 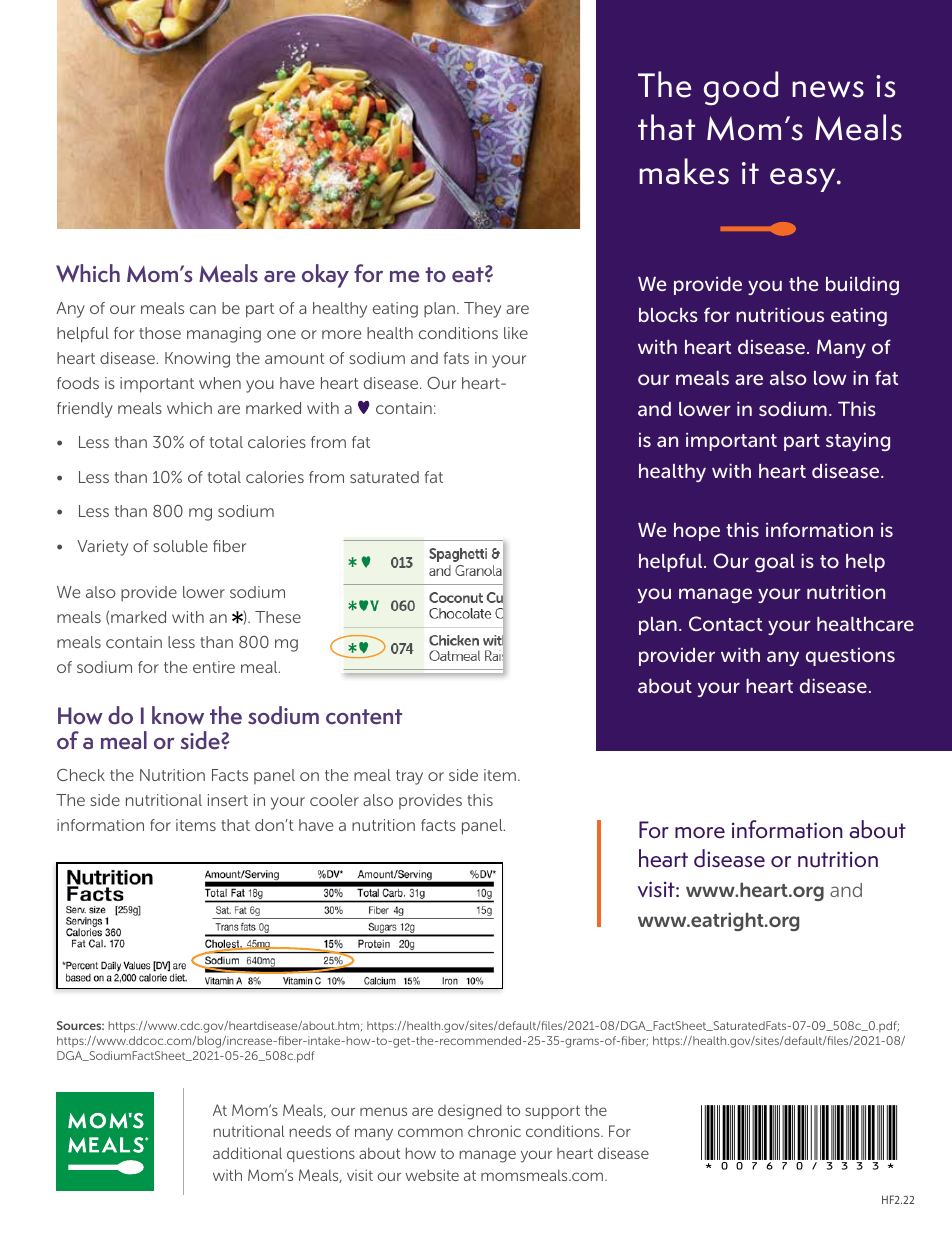 What do you see at coordinates (247, 1153) in the screenshot?
I see `additional` at bounding box center [247, 1153].
